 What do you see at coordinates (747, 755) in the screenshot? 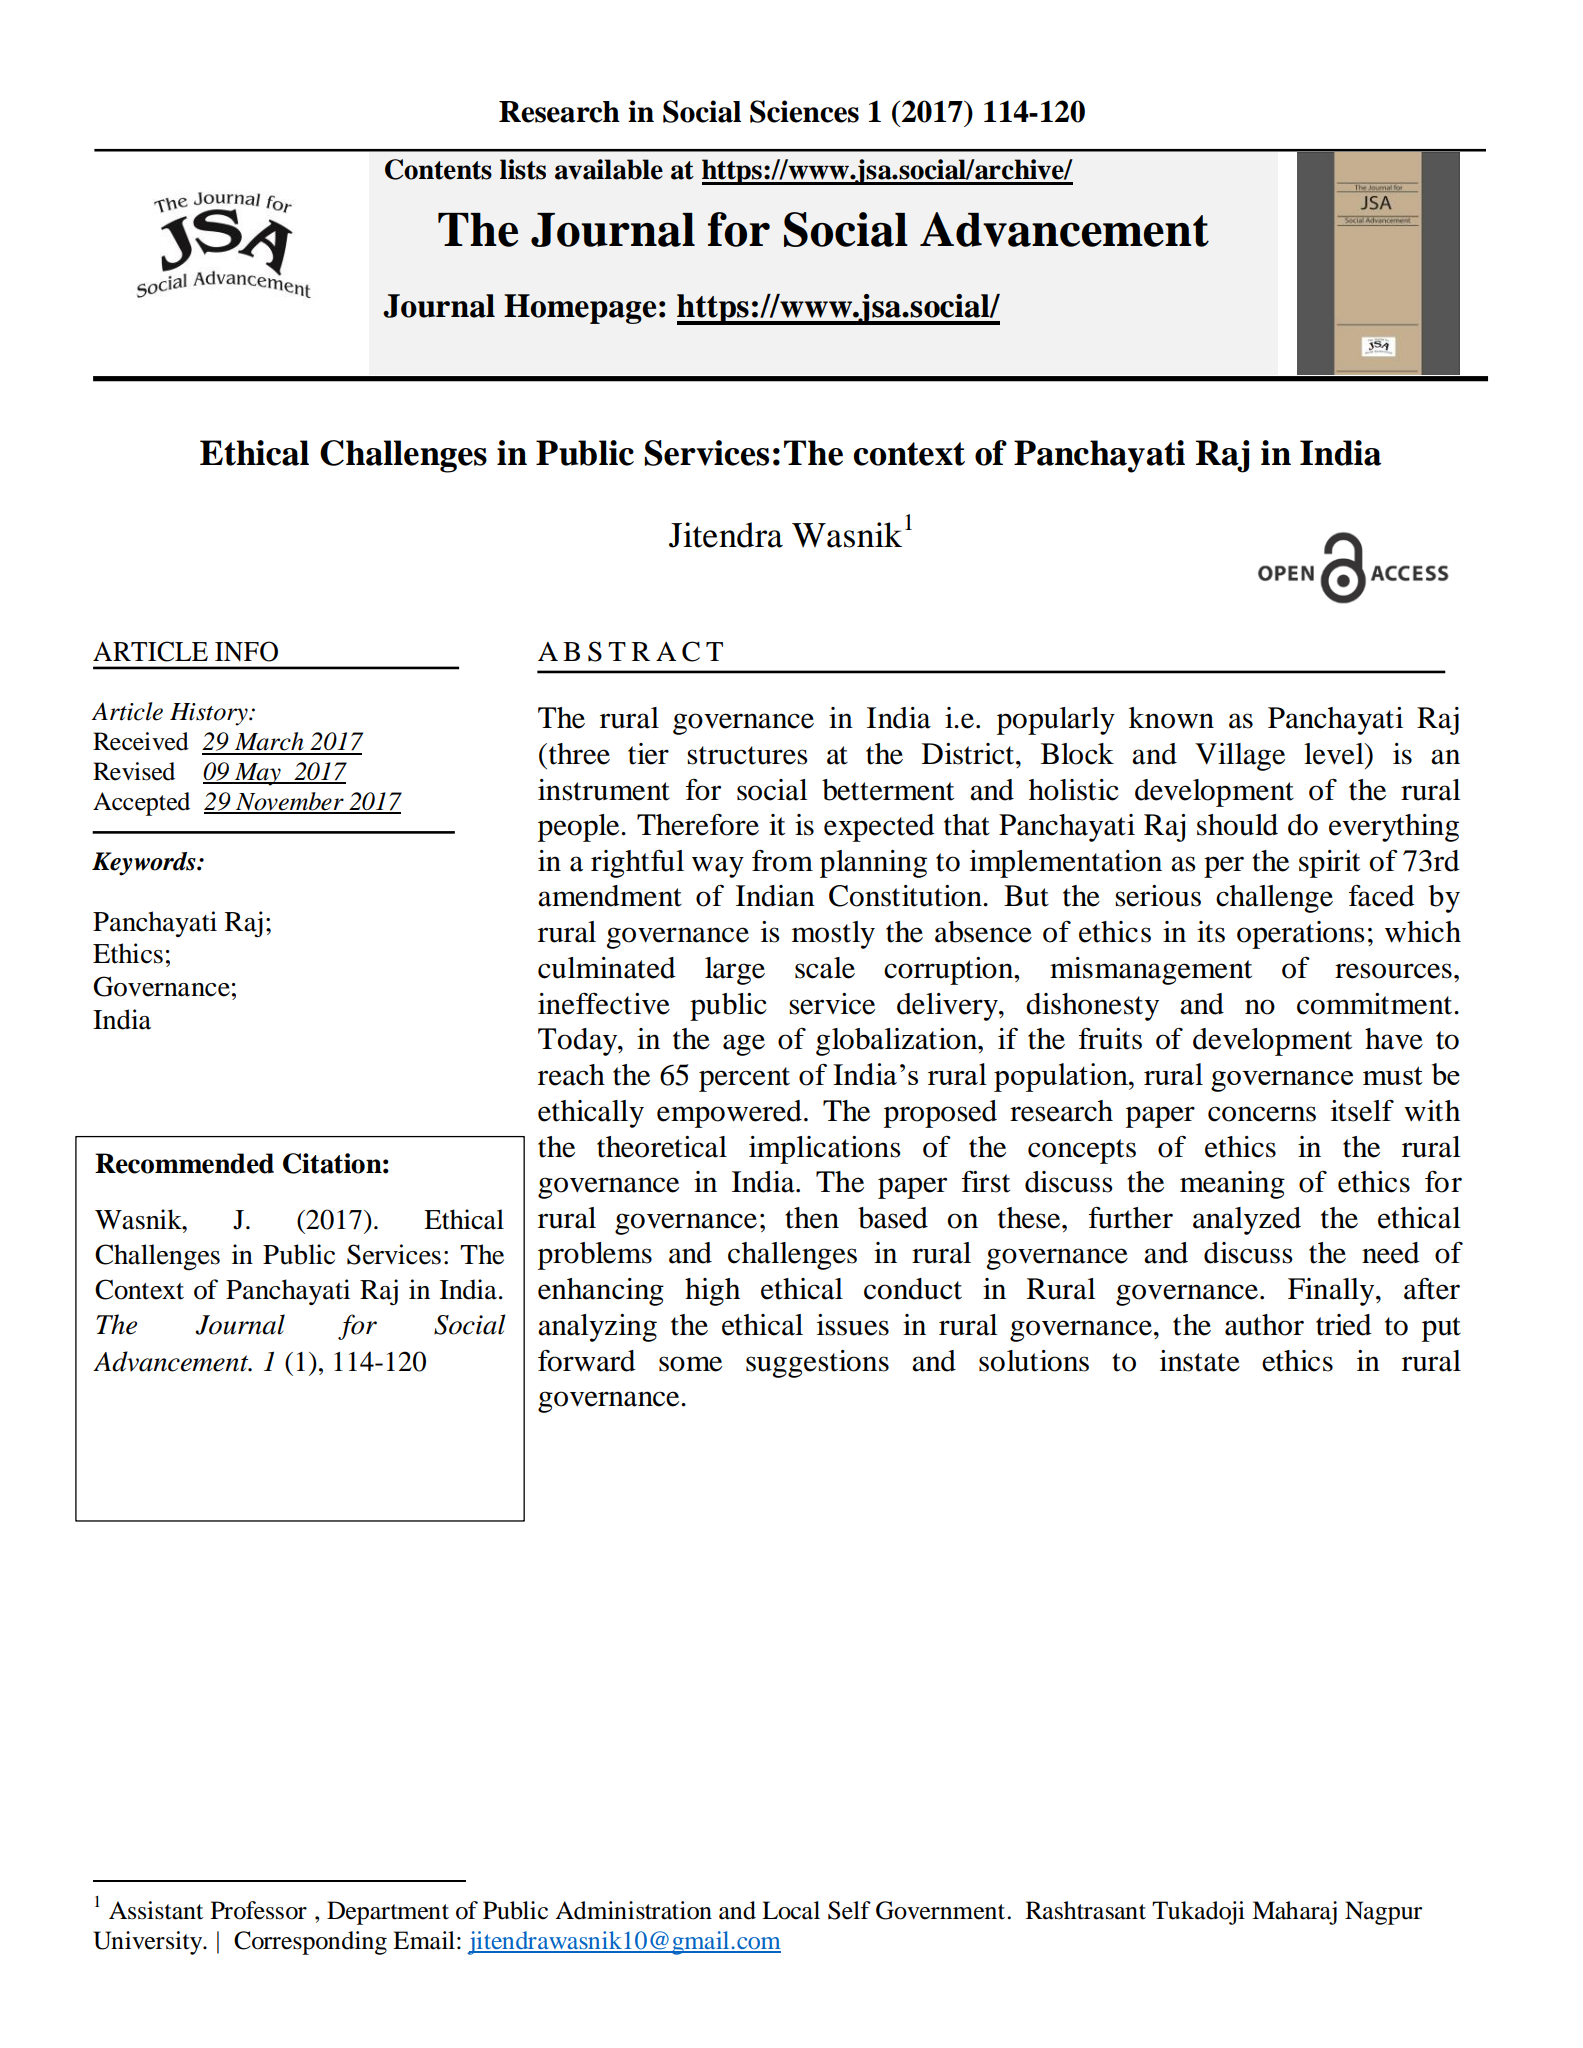
I see `structures` at bounding box center [747, 755].
